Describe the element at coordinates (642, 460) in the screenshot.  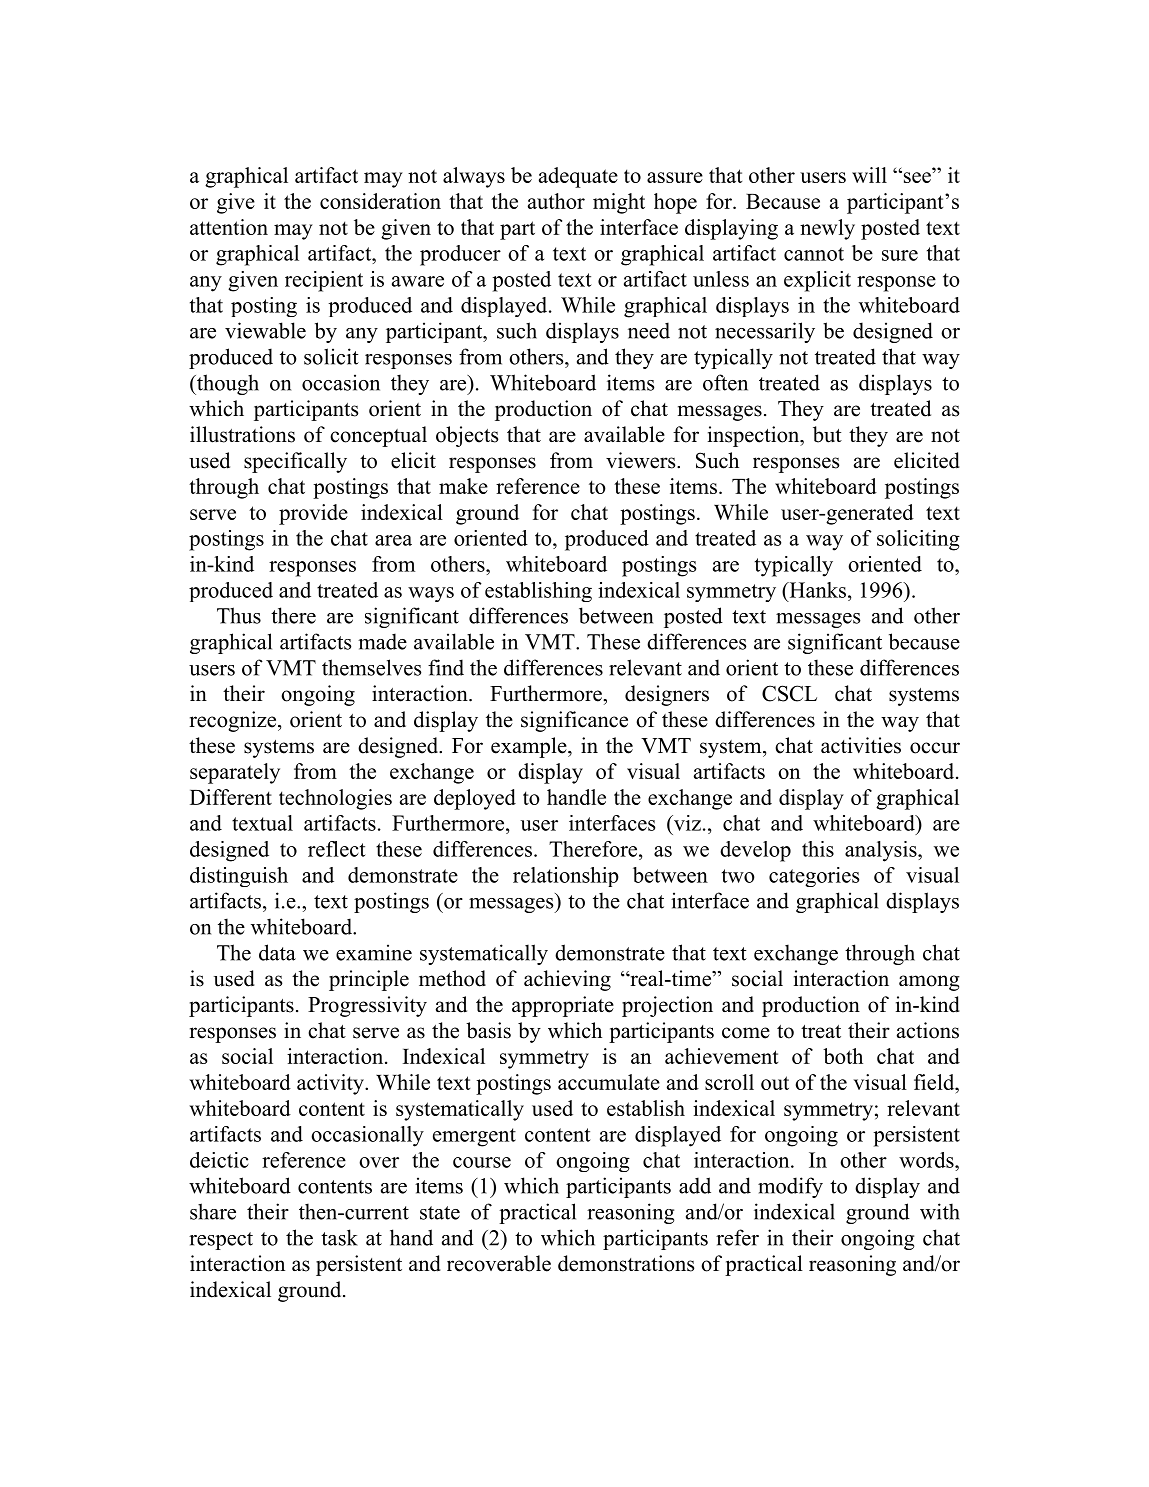
I see `viewers` at that location.
